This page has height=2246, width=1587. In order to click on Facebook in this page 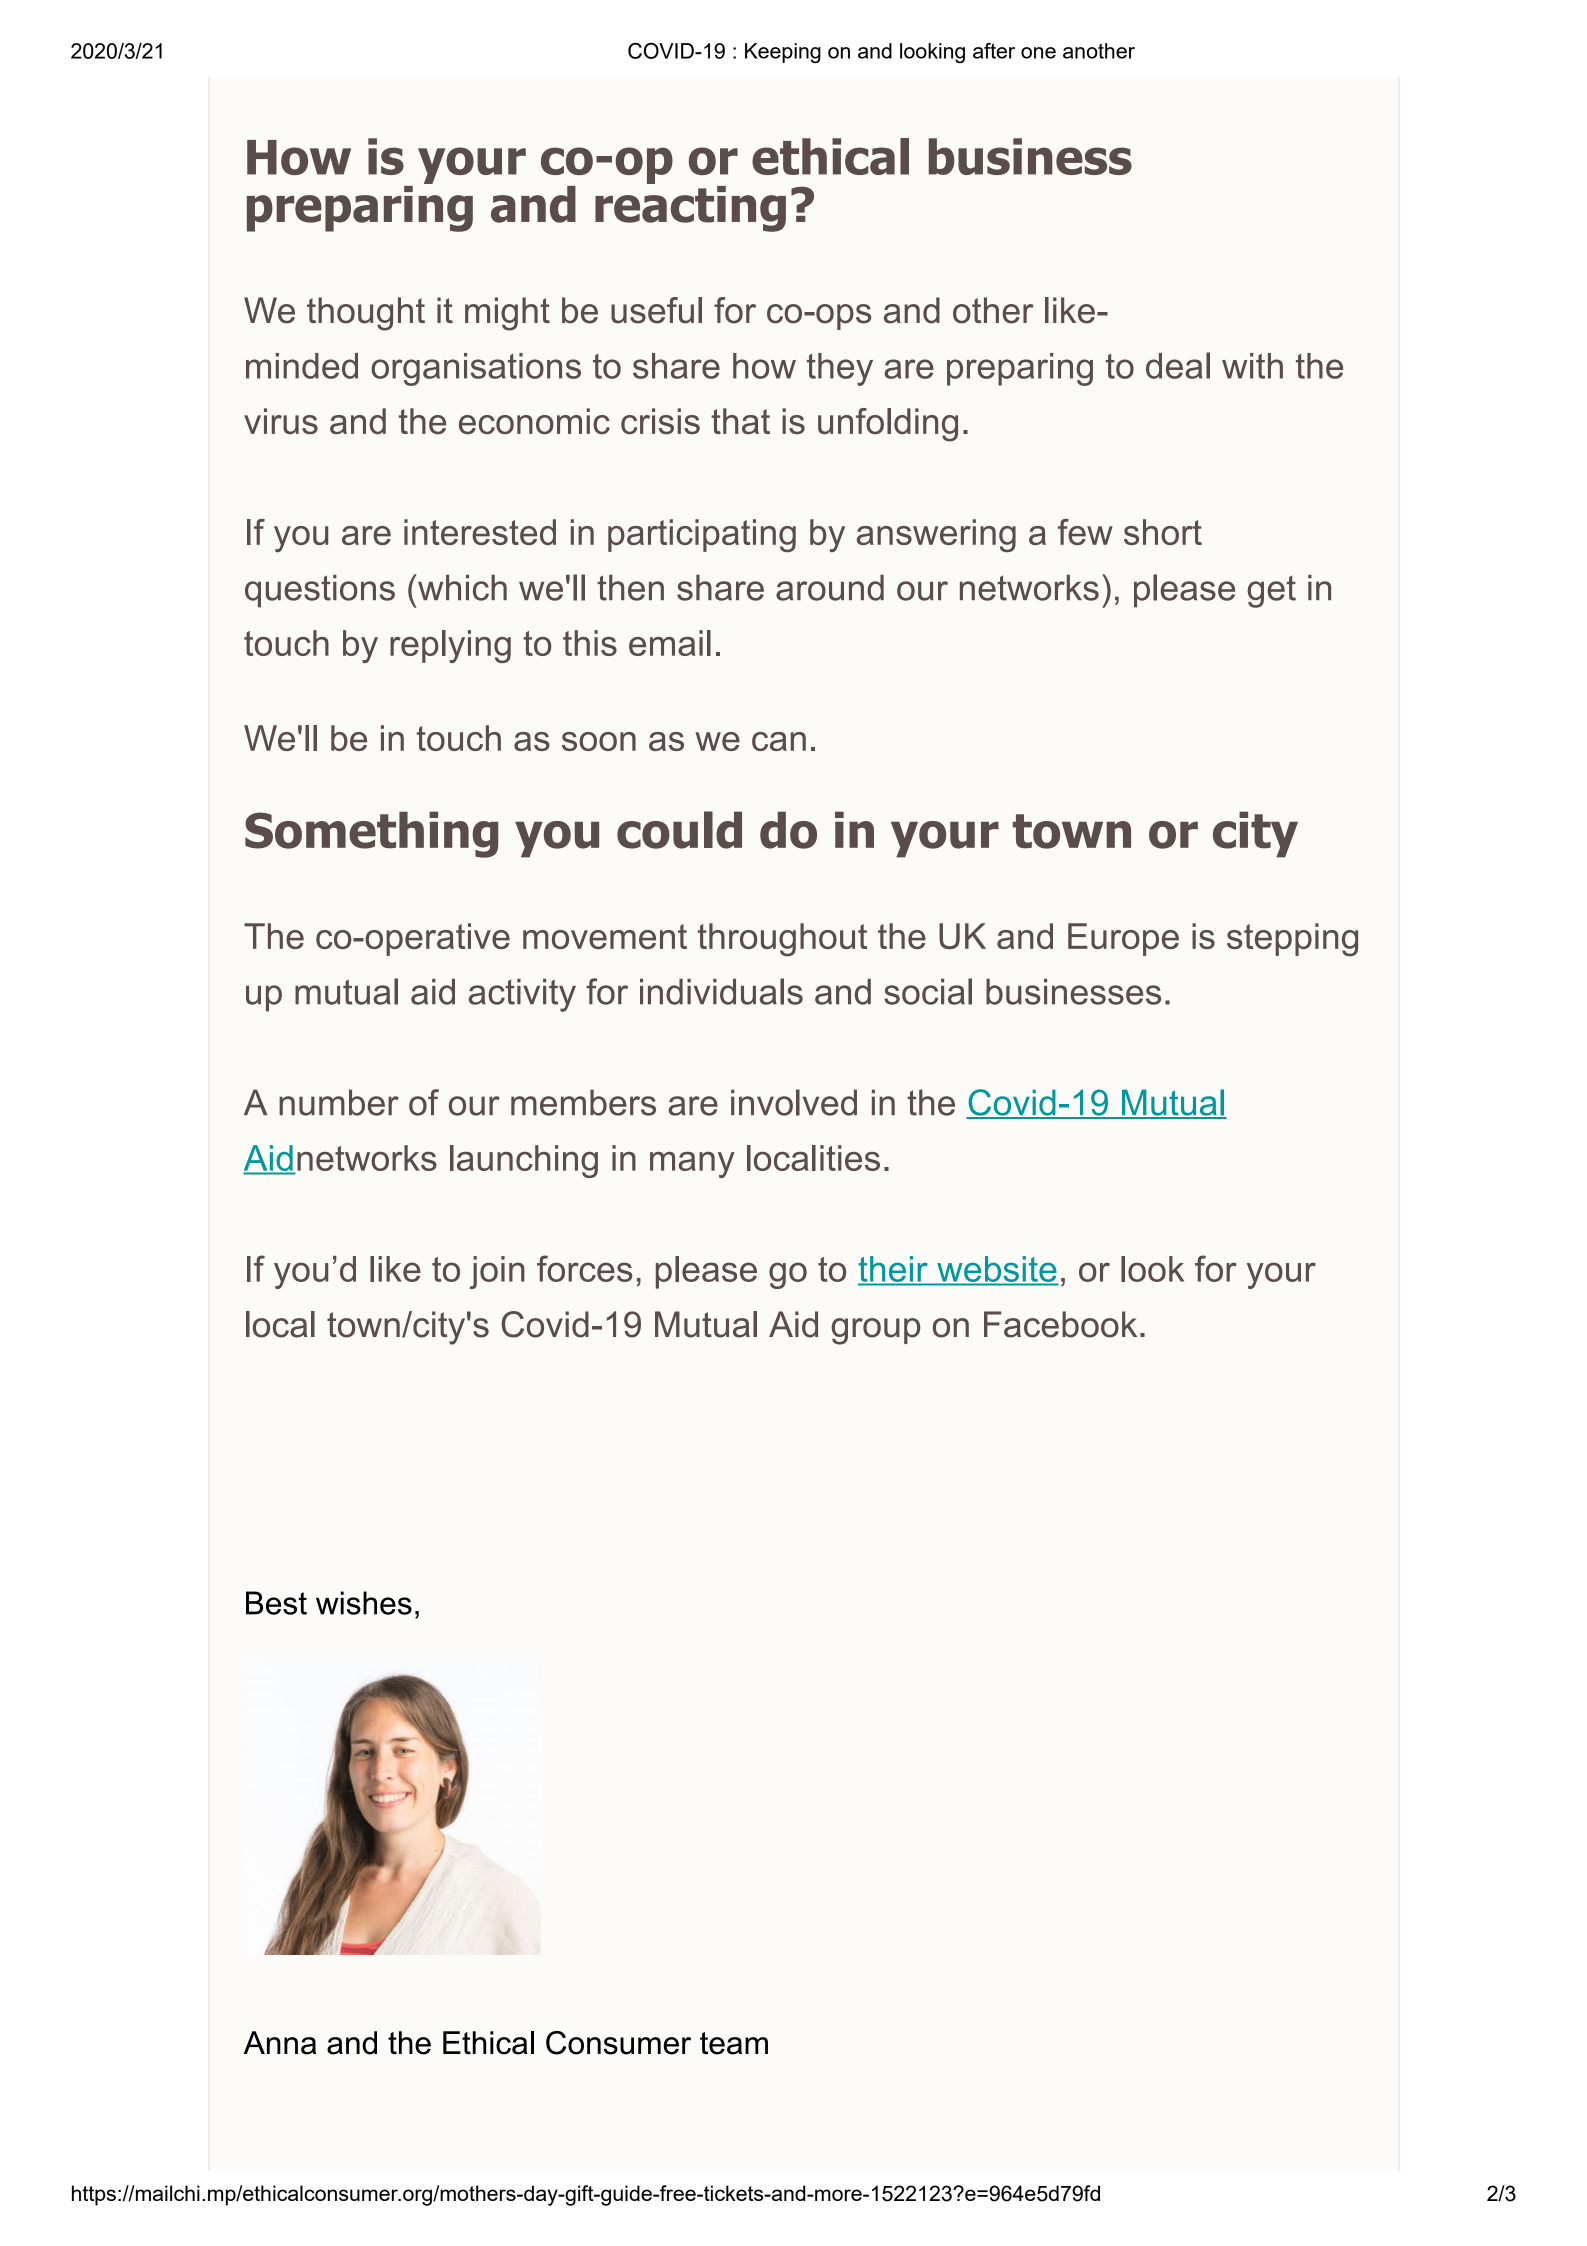, I will do `click(1060, 1324)`.
